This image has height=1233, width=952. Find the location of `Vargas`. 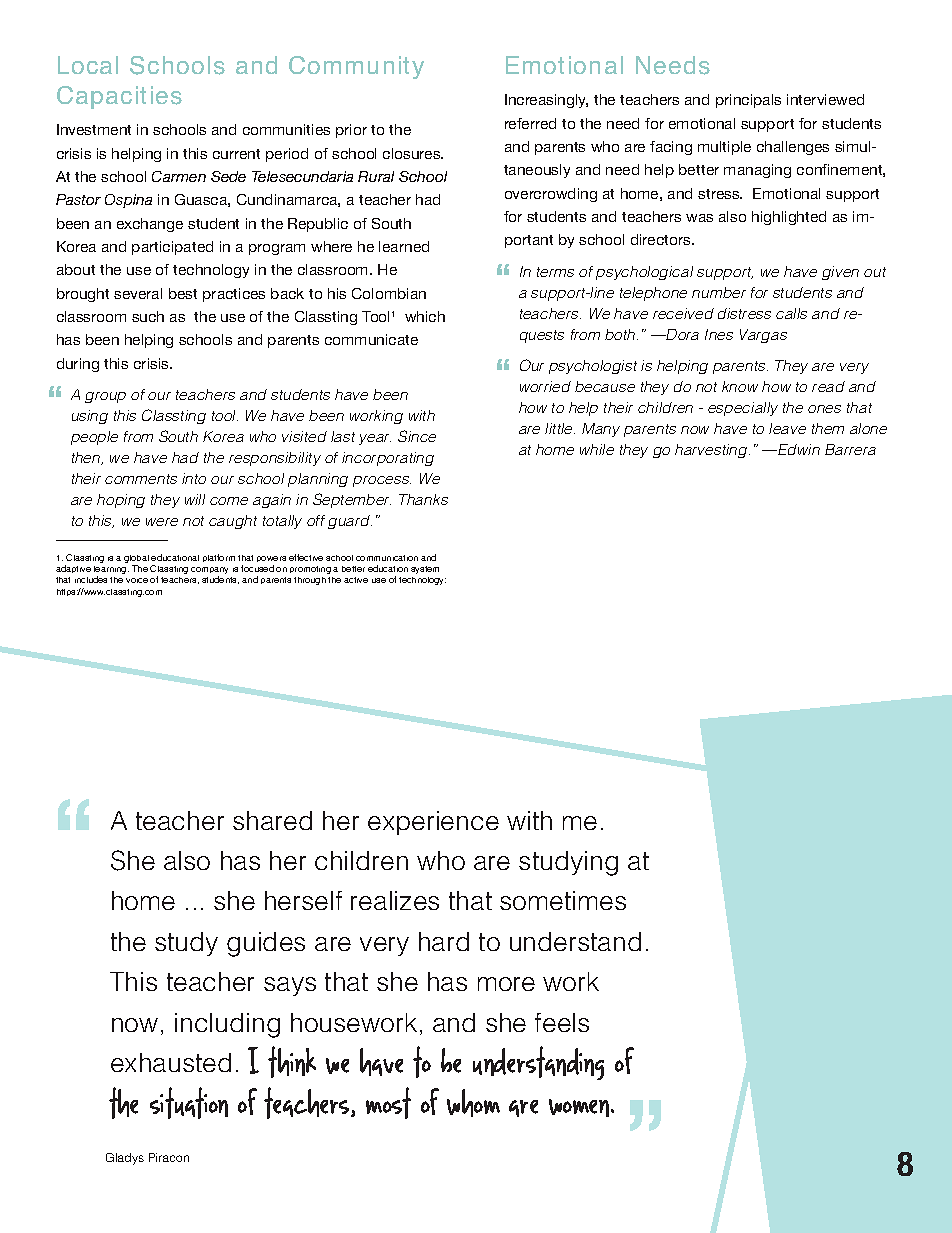

Vargas is located at coordinates (763, 336).
